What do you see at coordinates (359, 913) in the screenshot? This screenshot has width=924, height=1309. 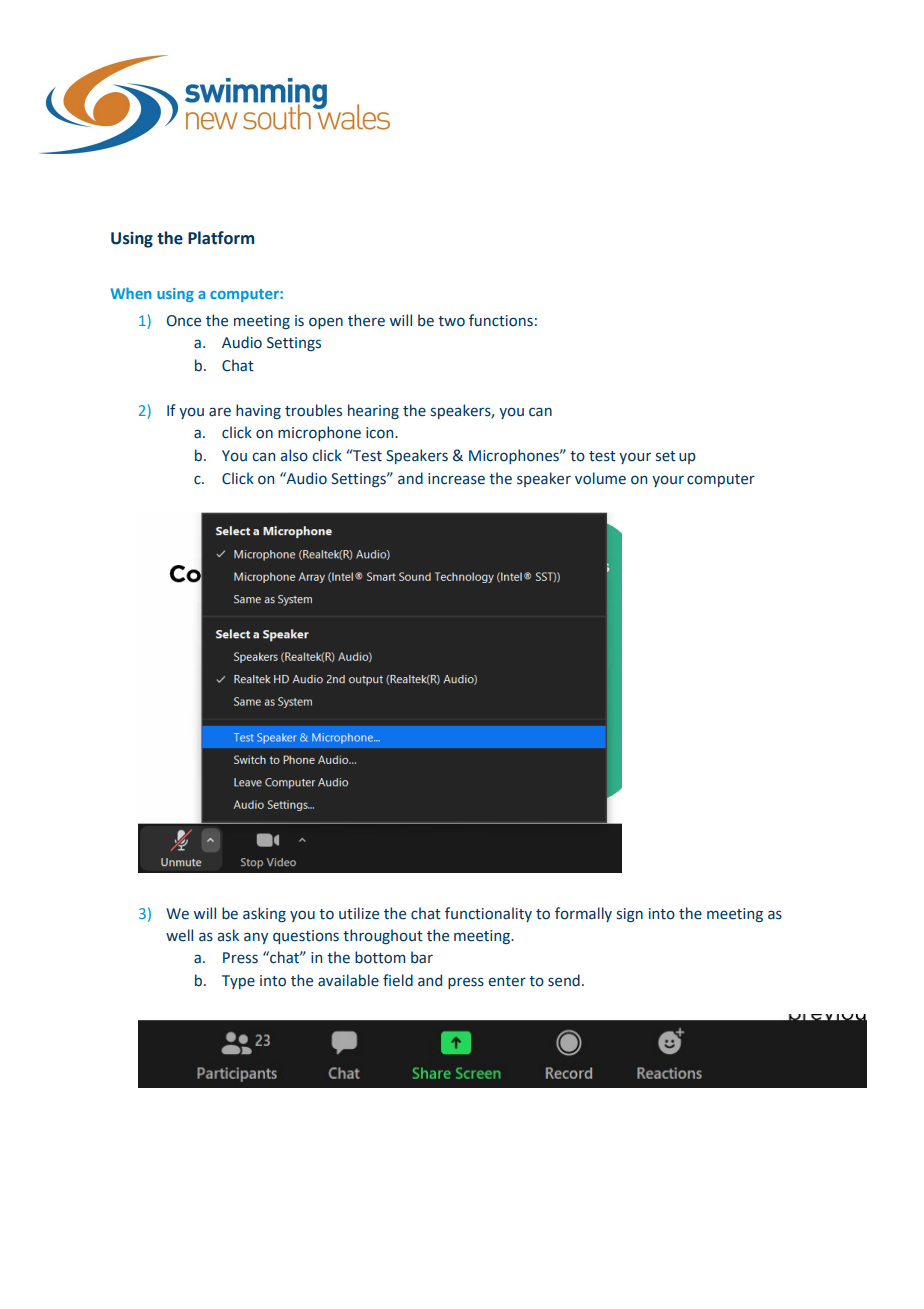 I see `utilize` at bounding box center [359, 913].
